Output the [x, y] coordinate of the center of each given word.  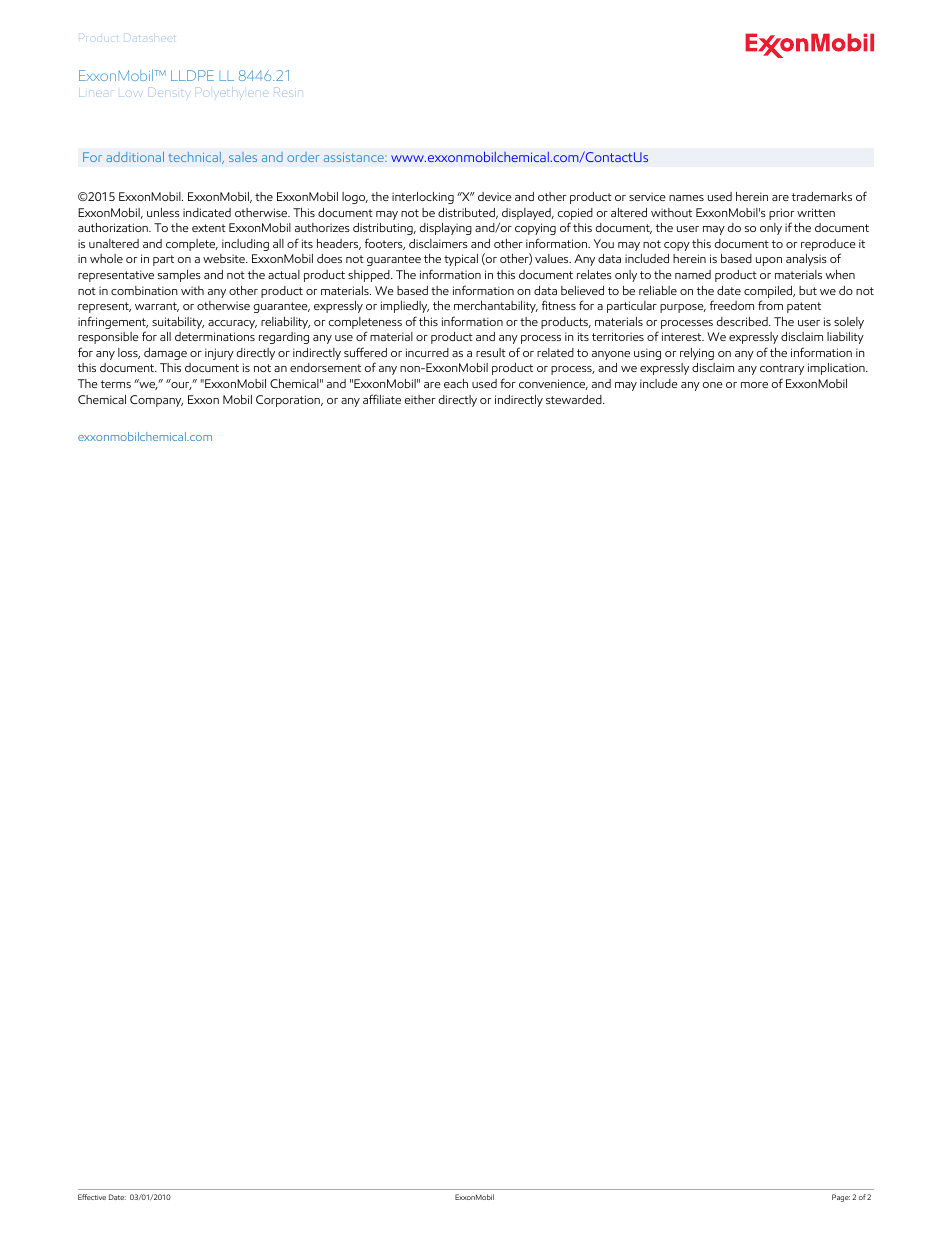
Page [841, 1198]
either [420, 399]
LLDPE [192, 75]
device [495, 196]
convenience [553, 384]
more [754, 385]
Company [156, 401]
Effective [92, 1197]
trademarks [822, 196]
